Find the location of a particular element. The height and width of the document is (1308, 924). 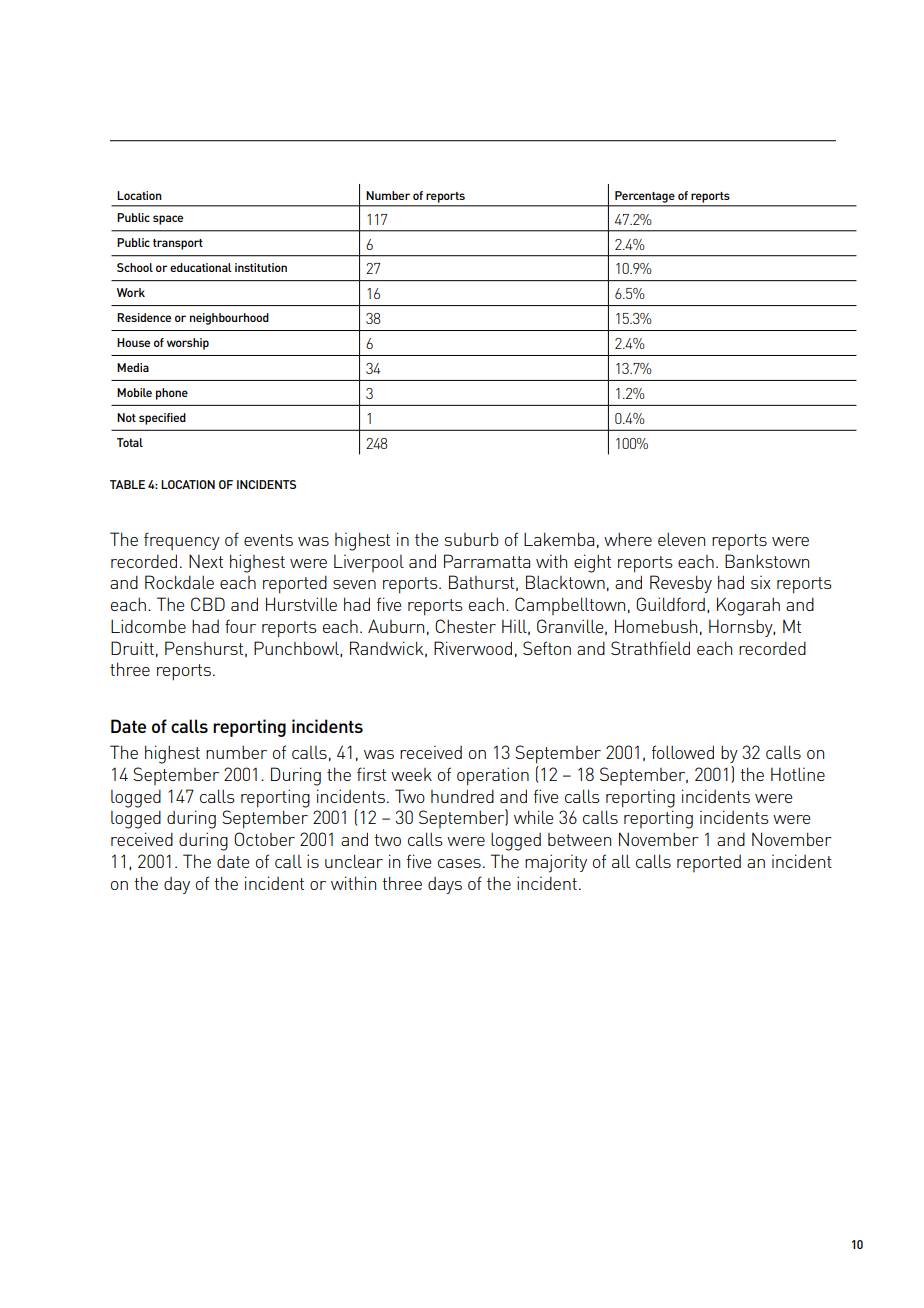

eleven is located at coordinates (681, 539).
